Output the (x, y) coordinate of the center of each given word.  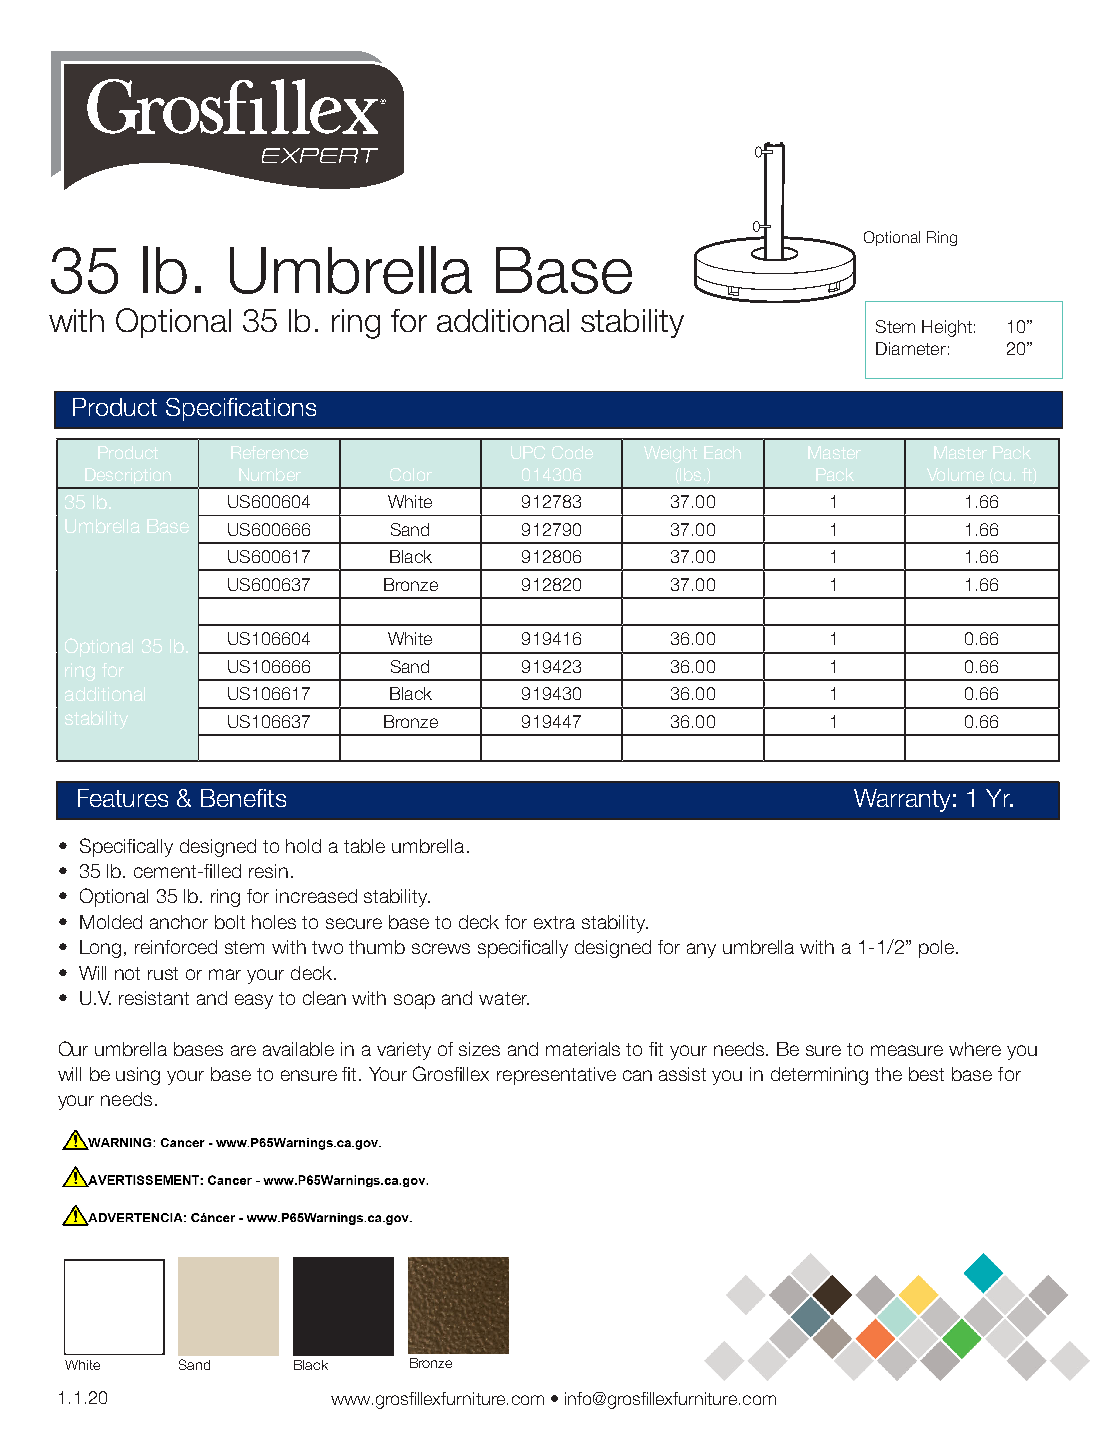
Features (123, 798)
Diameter (911, 348)
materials (583, 1049)
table (364, 846)
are (243, 1050)
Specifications (241, 409)
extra (554, 922)
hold (303, 846)
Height (947, 328)
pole (936, 949)
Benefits (243, 798)
